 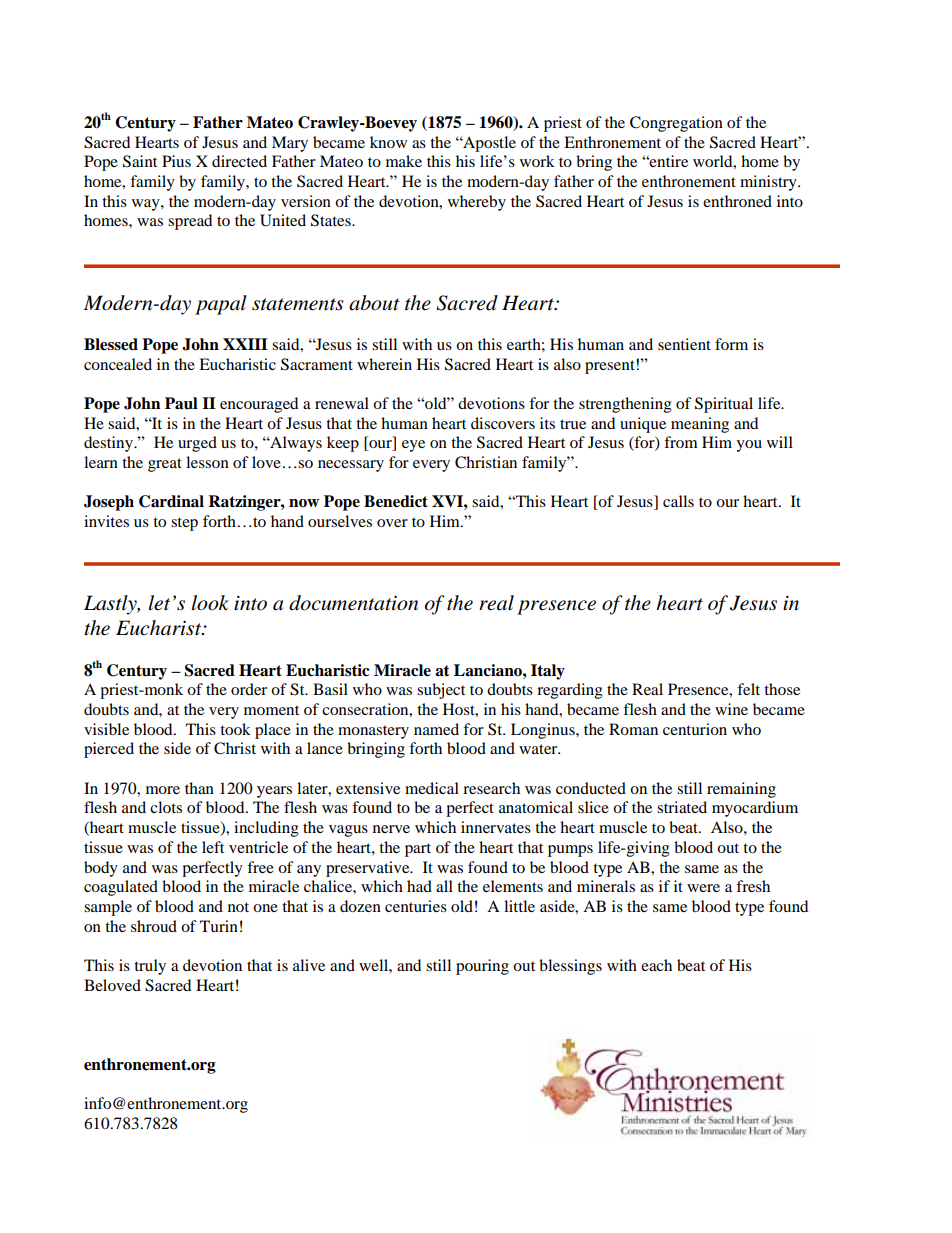 What do you see at coordinates (154, 926) in the screenshot?
I see `shroud` at bounding box center [154, 926].
